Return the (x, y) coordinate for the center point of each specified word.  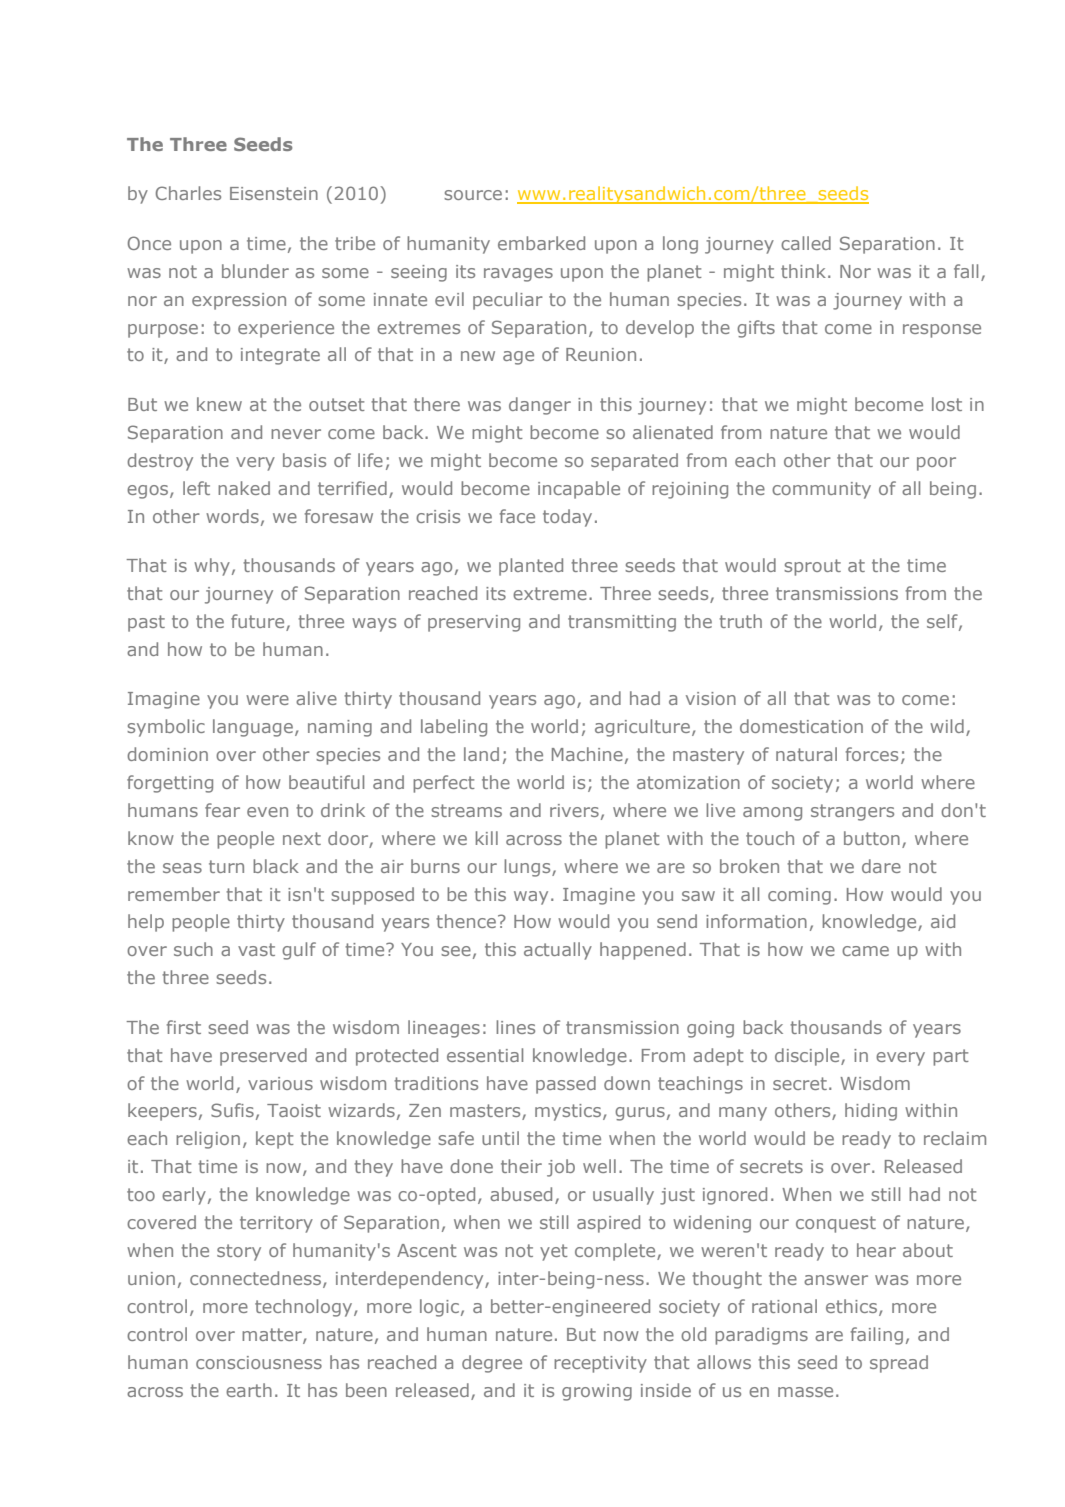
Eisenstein (274, 193)
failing (877, 1336)
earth (249, 1390)
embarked (541, 243)
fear (222, 810)
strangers (852, 812)
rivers (574, 810)
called (806, 243)
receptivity (600, 1364)
